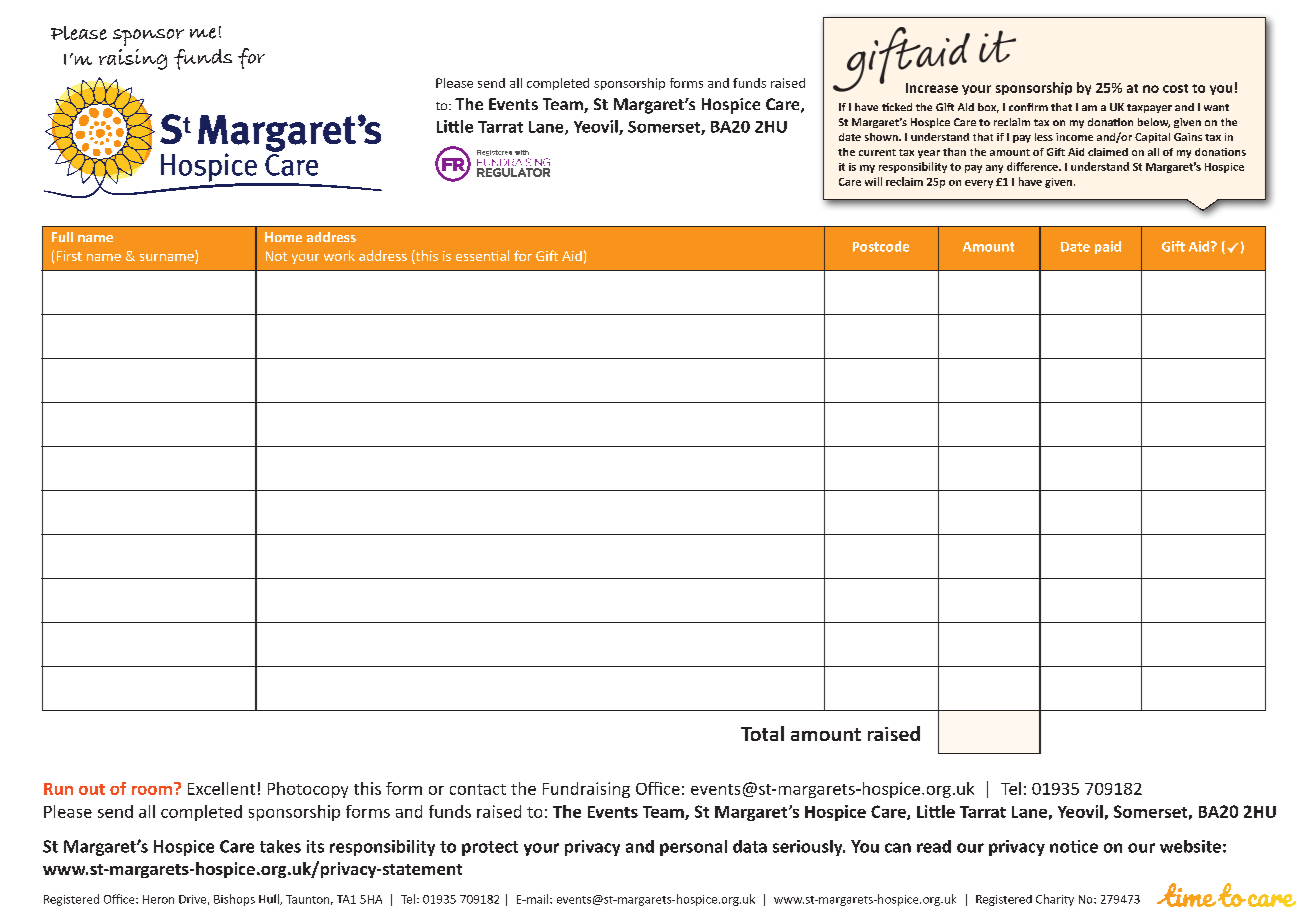 Image resolution: width=1308 pixels, height=924 pixels. Describe the element at coordinates (69, 256) in the document. I see `First` at that location.
